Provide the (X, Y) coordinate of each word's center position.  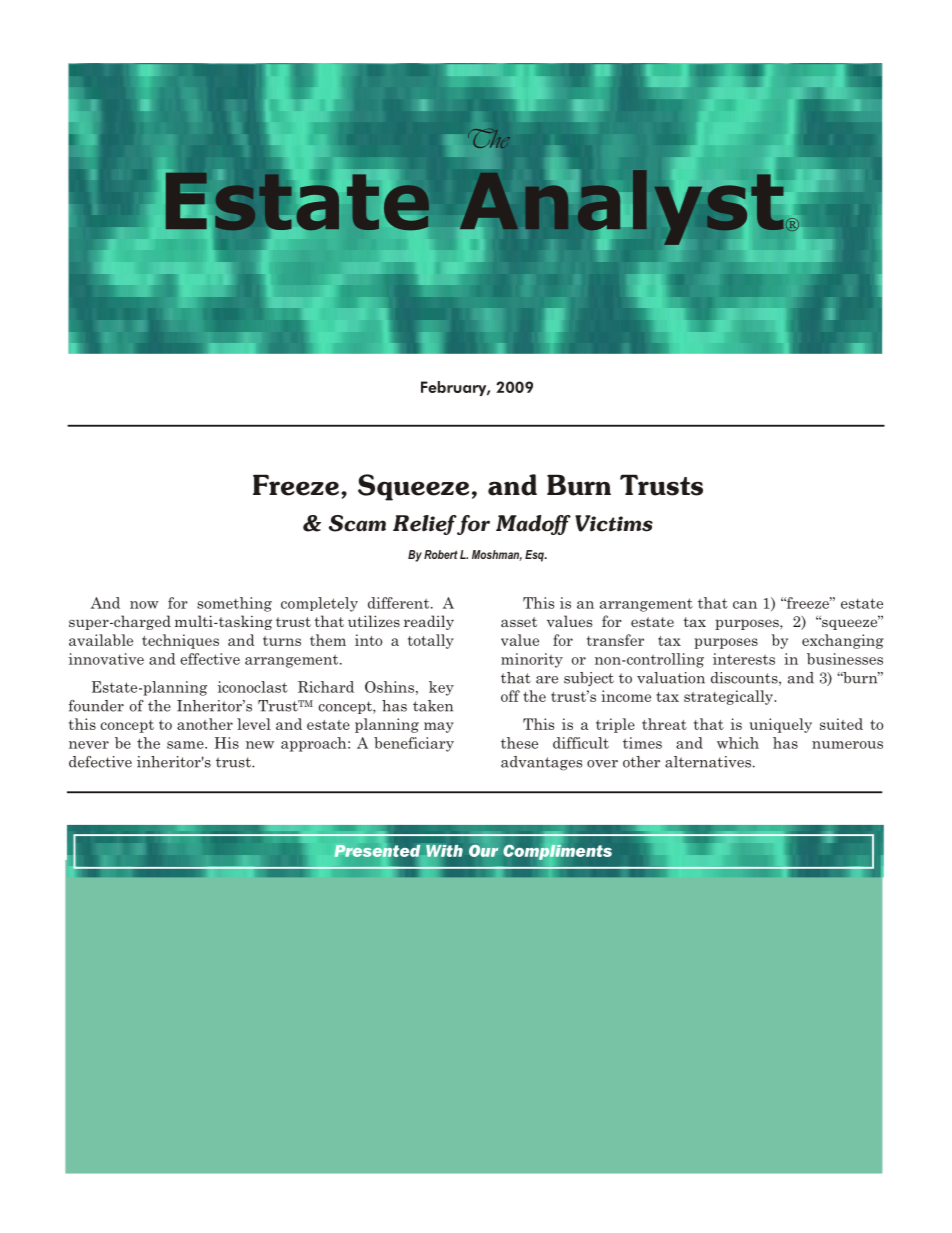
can (745, 605)
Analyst (621, 207)
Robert (441, 554)
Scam (357, 523)
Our (483, 851)
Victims (614, 523)
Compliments (557, 852)
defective (100, 762)
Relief (425, 525)
